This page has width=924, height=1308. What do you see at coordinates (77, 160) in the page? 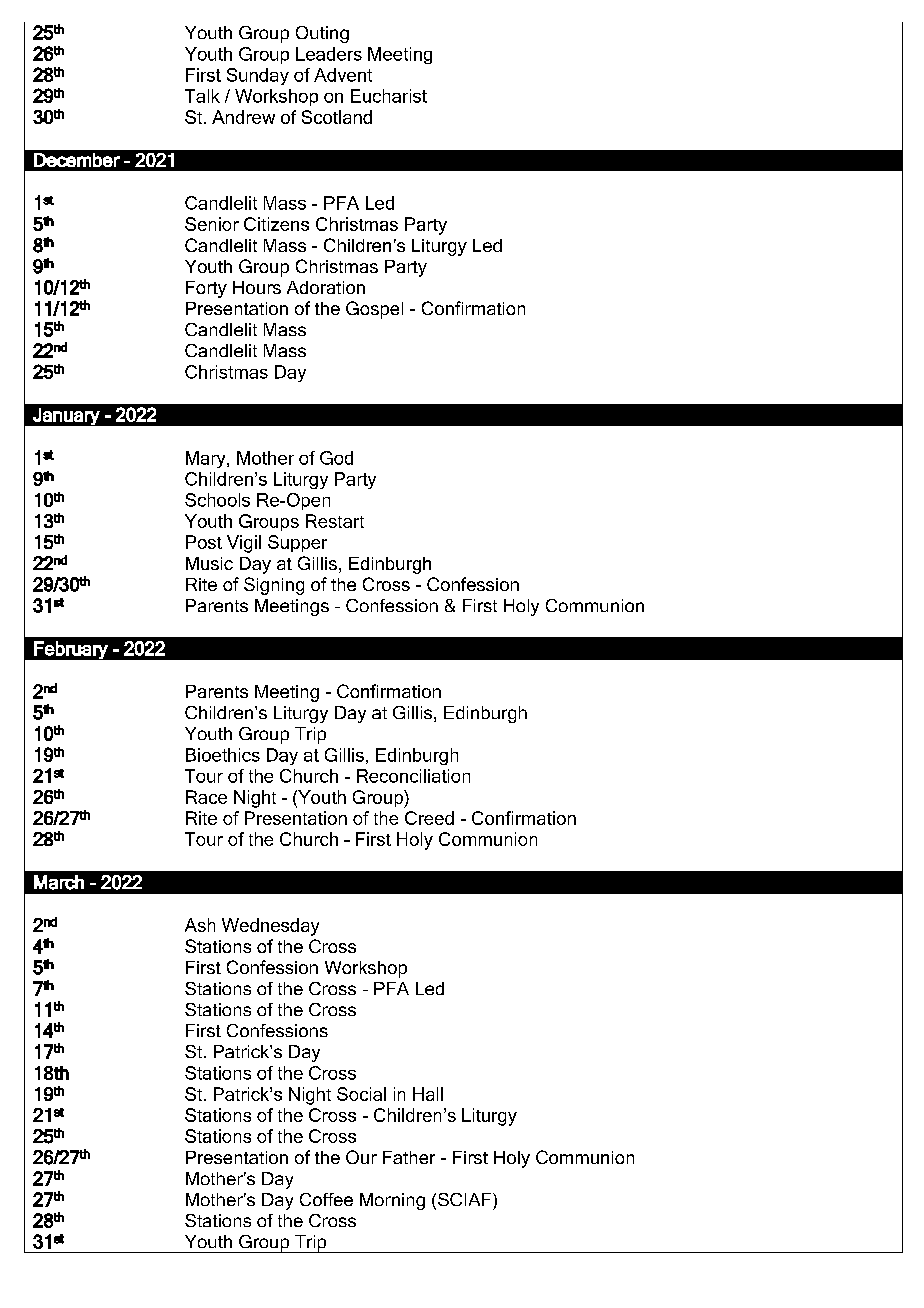
I see `December` at bounding box center [77, 160].
